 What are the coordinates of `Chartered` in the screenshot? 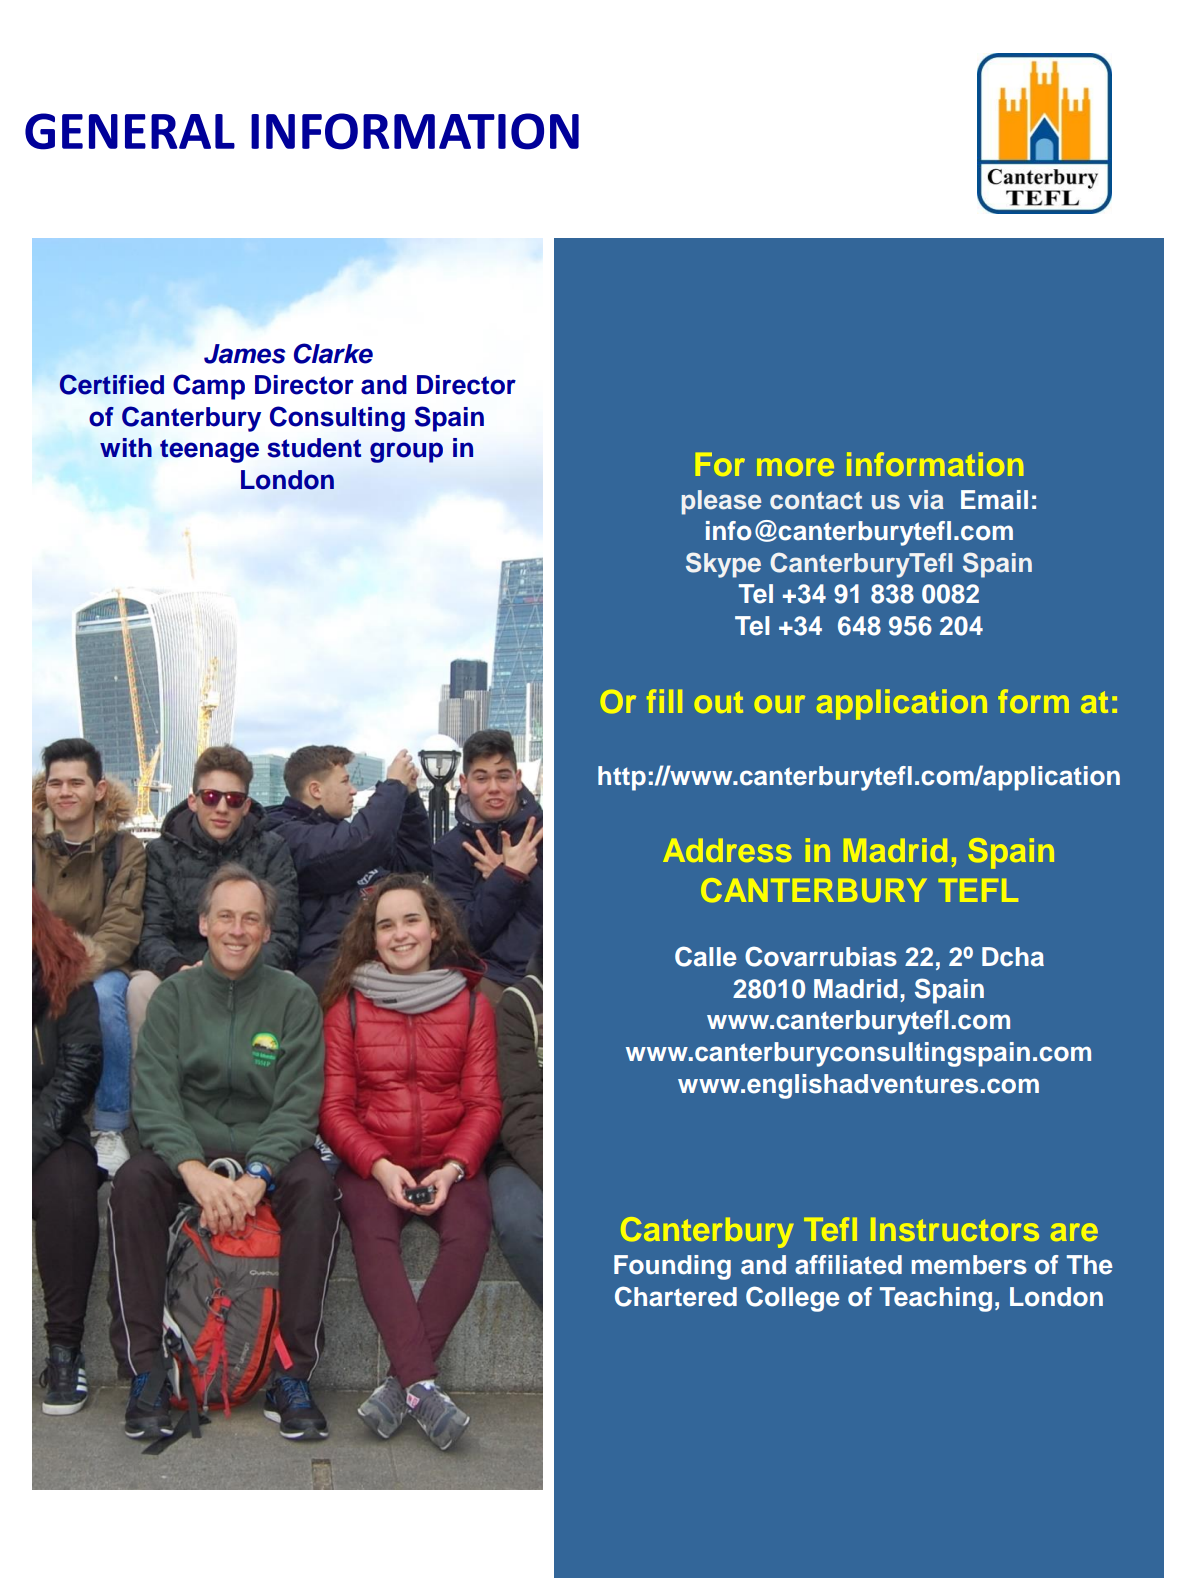 It's located at (676, 1296).
